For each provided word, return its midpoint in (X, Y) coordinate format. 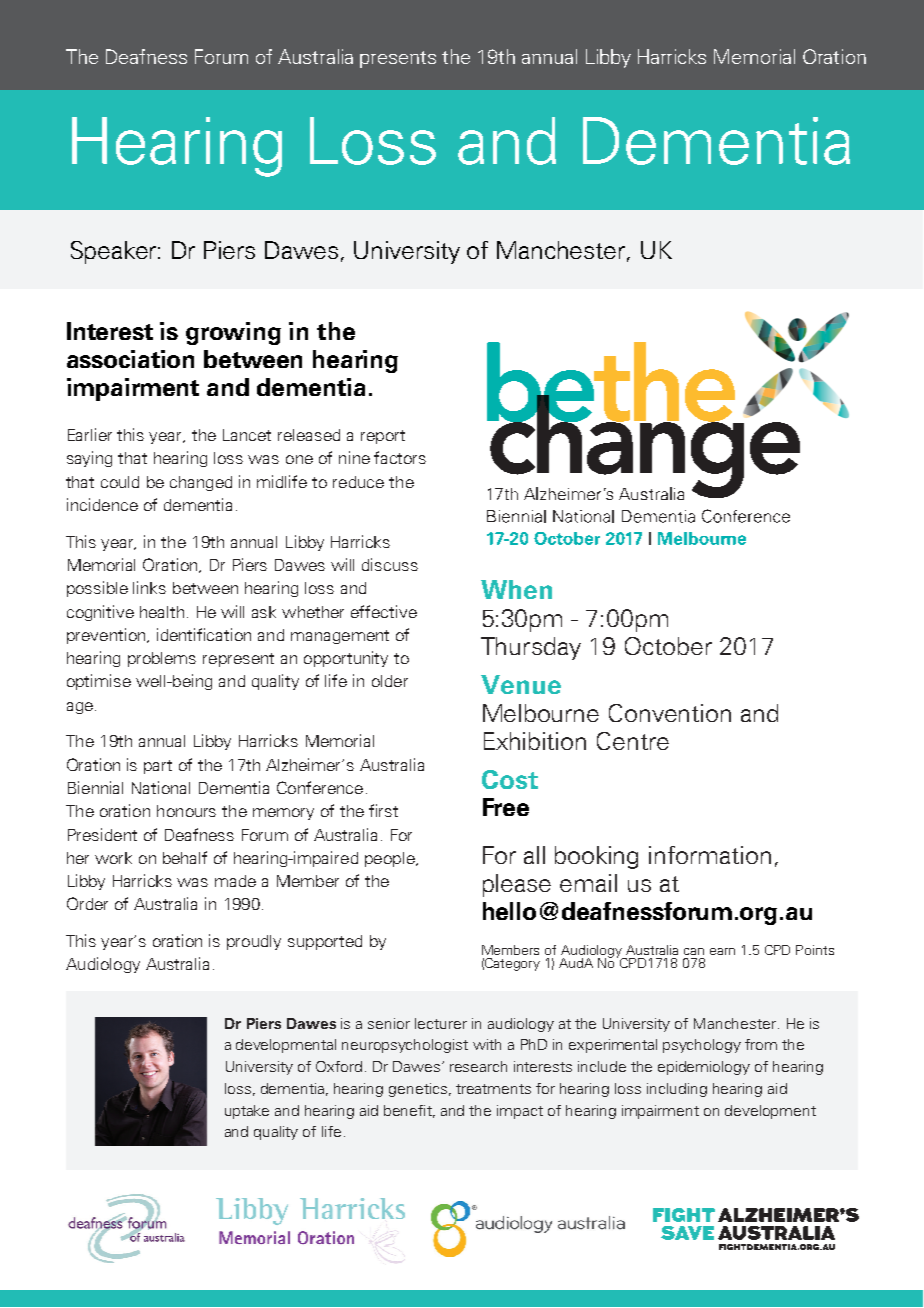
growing (233, 333)
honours (186, 811)
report (383, 437)
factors (400, 457)
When (516, 589)
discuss (390, 564)
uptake (247, 1112)
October (668, 646)
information (710, 855)
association (130, 359)
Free (506, 807)
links (149, 587)
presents (398, 59)
